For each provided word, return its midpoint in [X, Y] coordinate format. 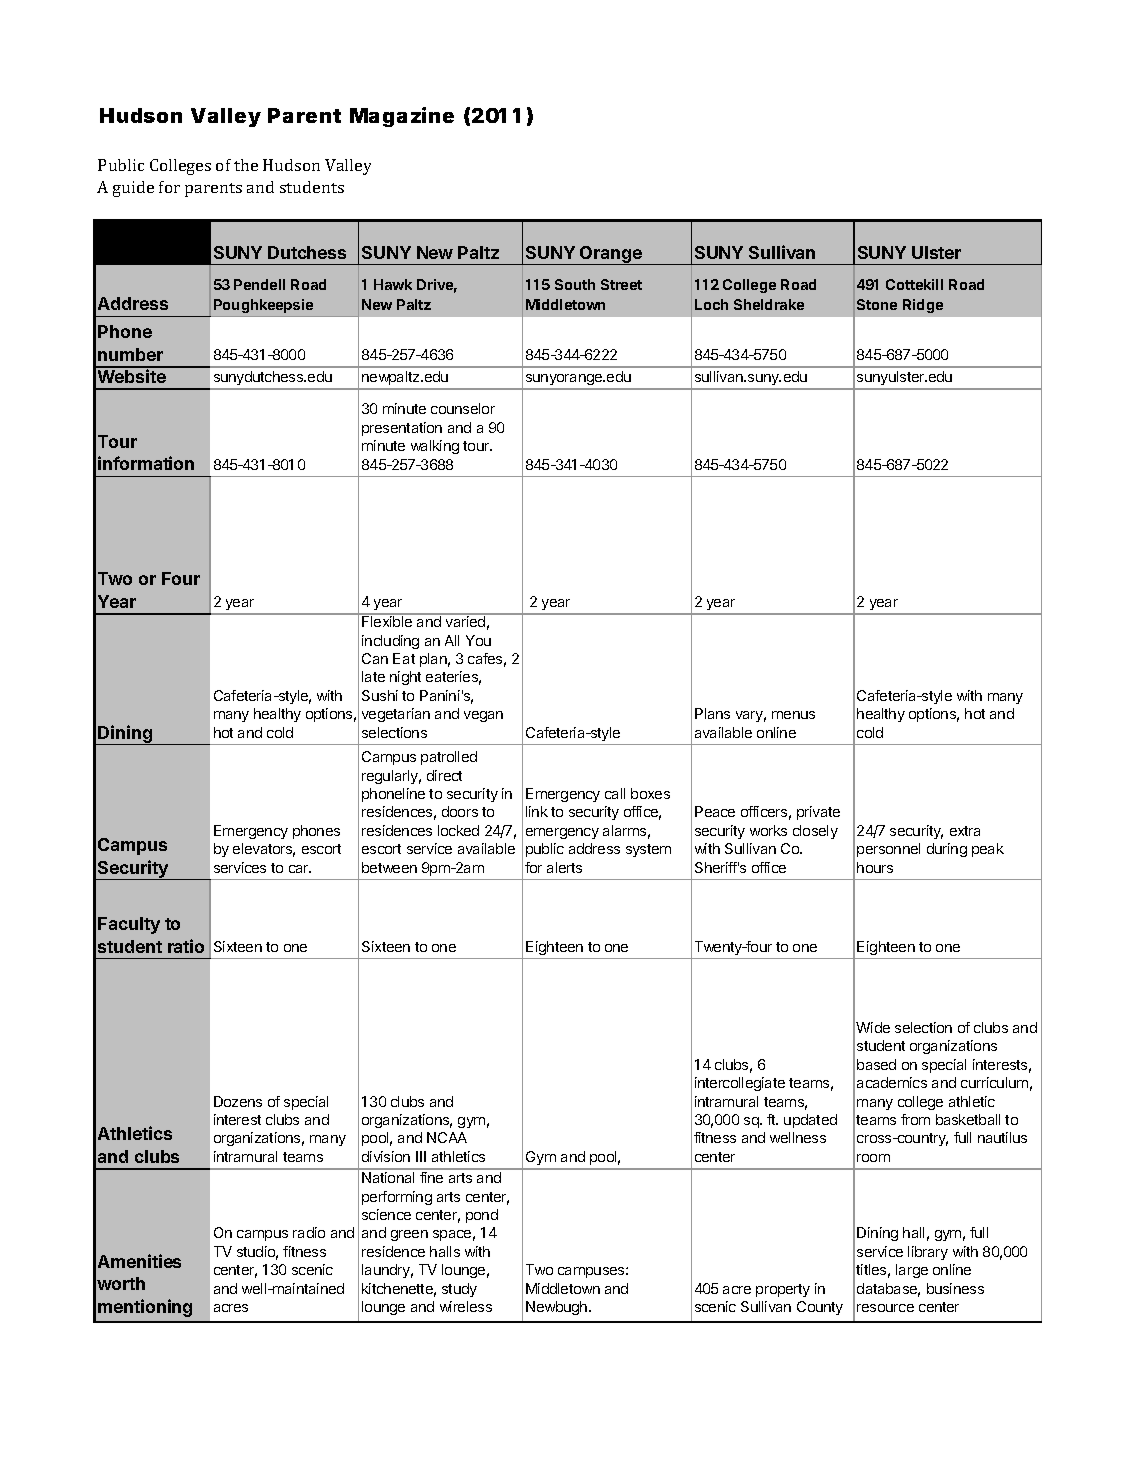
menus [793, 715]
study [459, 1290]
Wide [873, 1027]
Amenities [139, 1261]
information [146, 463]
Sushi [380, 695]
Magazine [402, 117]
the [246, 165]
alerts [564, 867]
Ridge [923, 306]
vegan [483, 716]
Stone [877, 304]
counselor [463, 408]
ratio [186, 946]
